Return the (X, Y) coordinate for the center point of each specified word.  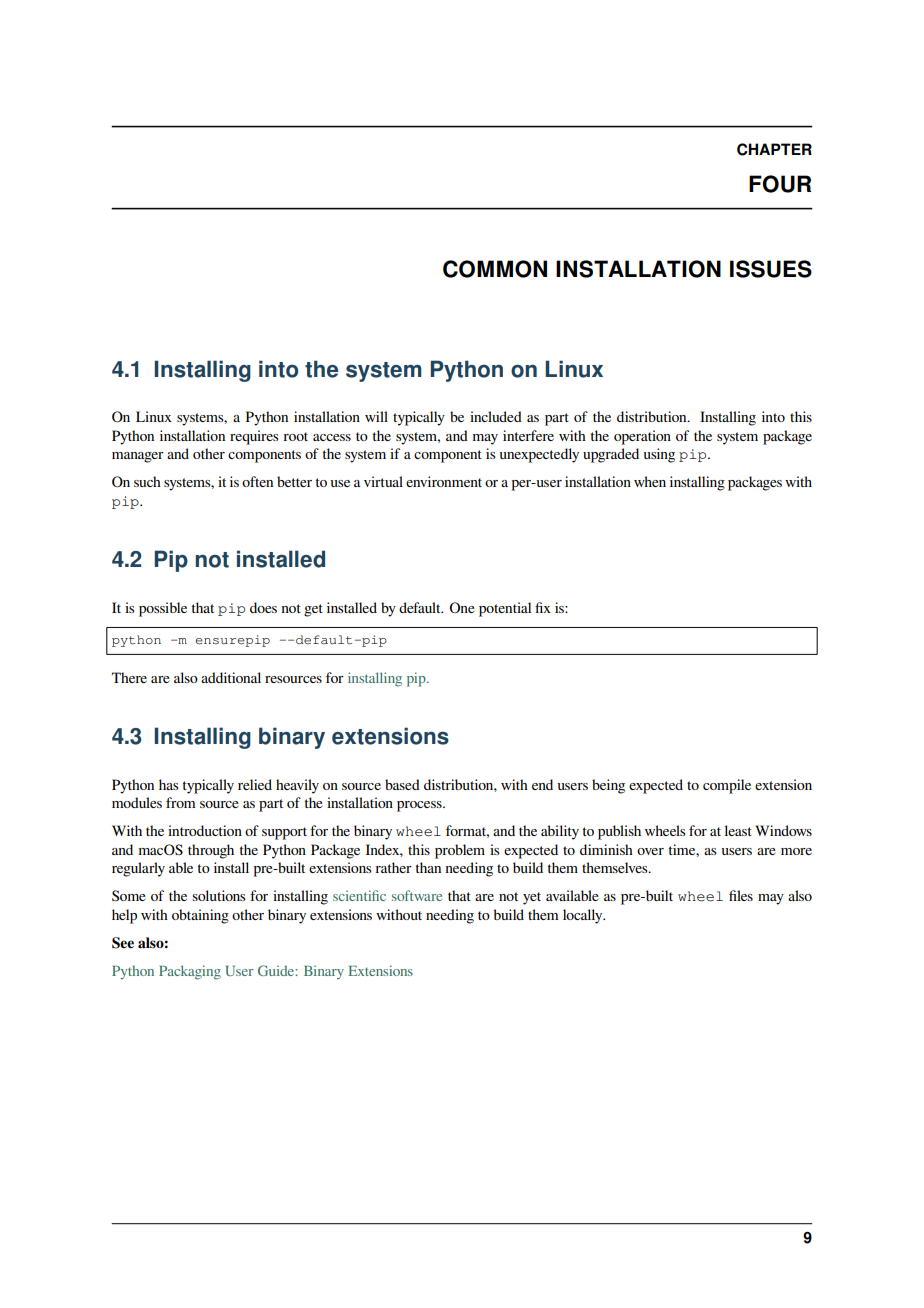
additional (231, 677)
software (417, 895)
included (496, 416)
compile (727, 786)
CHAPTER (774, 149)
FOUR (780, 184)
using (659, 455)
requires (254, 437)
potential (505, 609)
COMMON (495, 269)
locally (584, 916)
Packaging (190, 972)
